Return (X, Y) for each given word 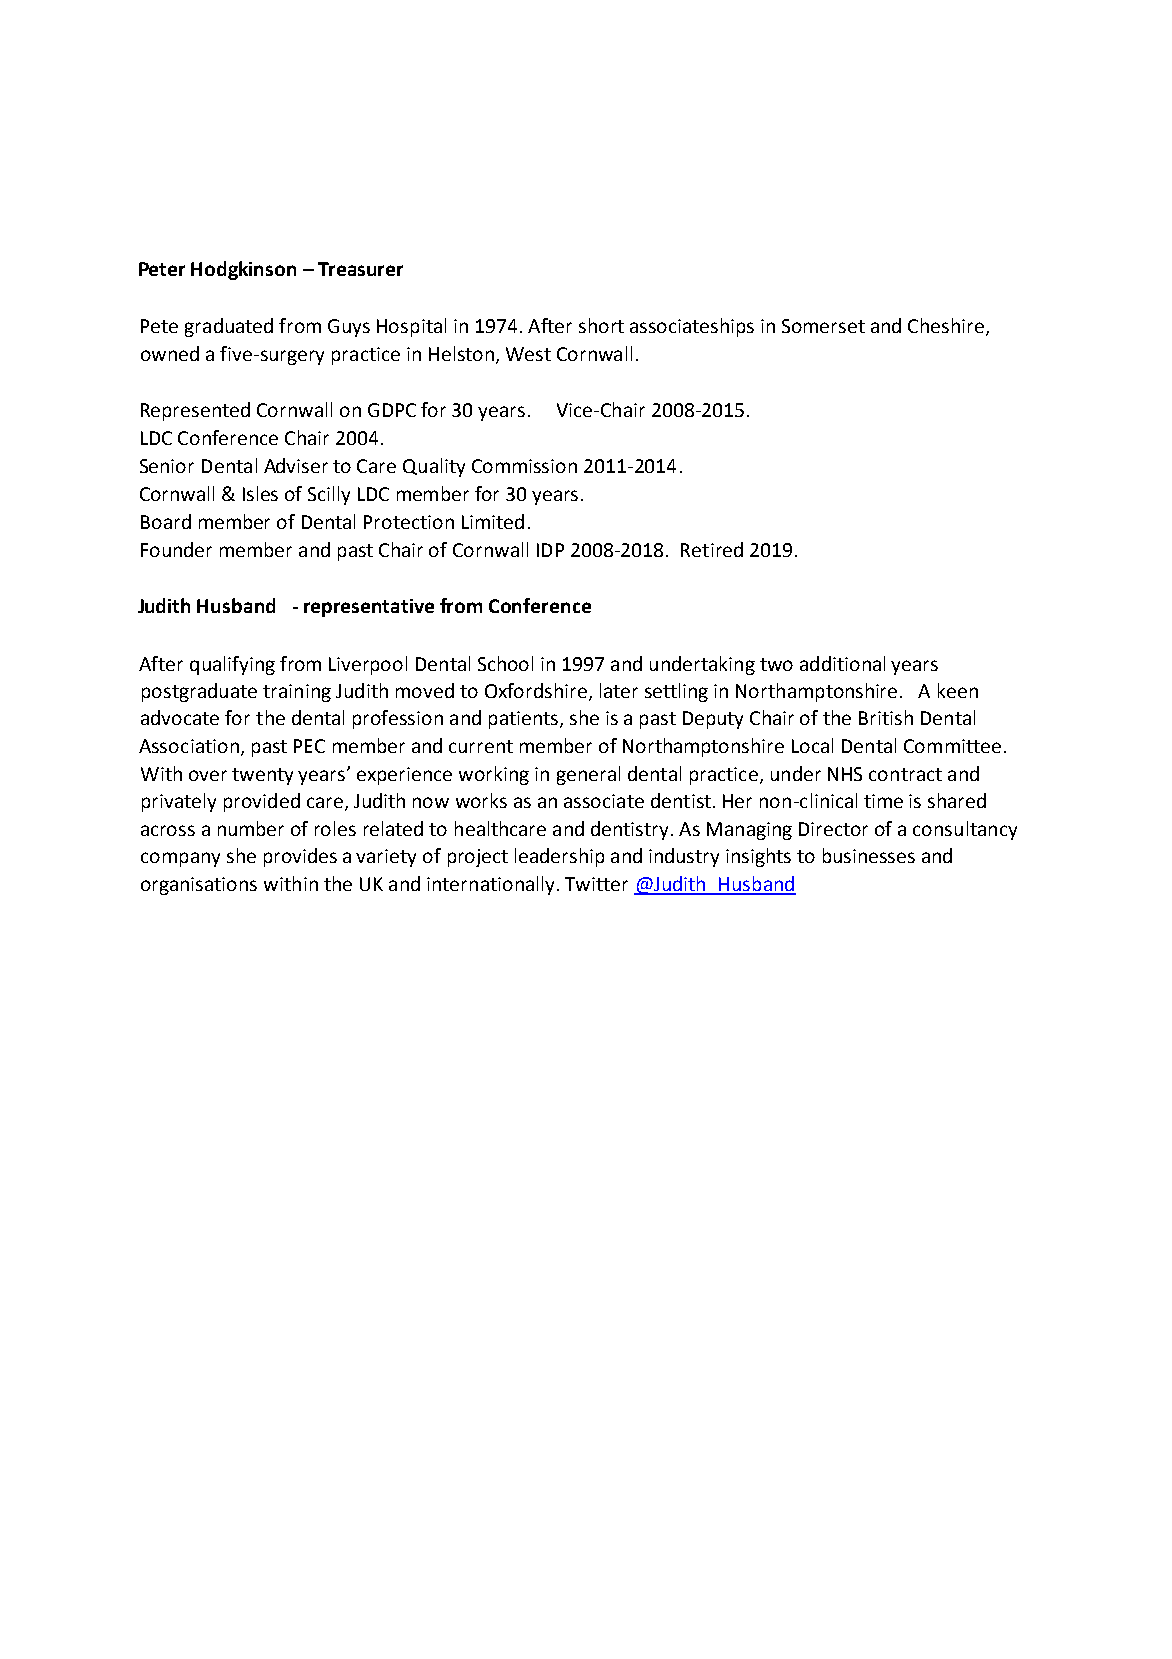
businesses (869, 855)
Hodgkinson (243, 270)
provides (300, 857)
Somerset (823, 326)
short (601, 325)
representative (369, 608)
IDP (550, 550)
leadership (559, 857)
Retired (712, 549)
